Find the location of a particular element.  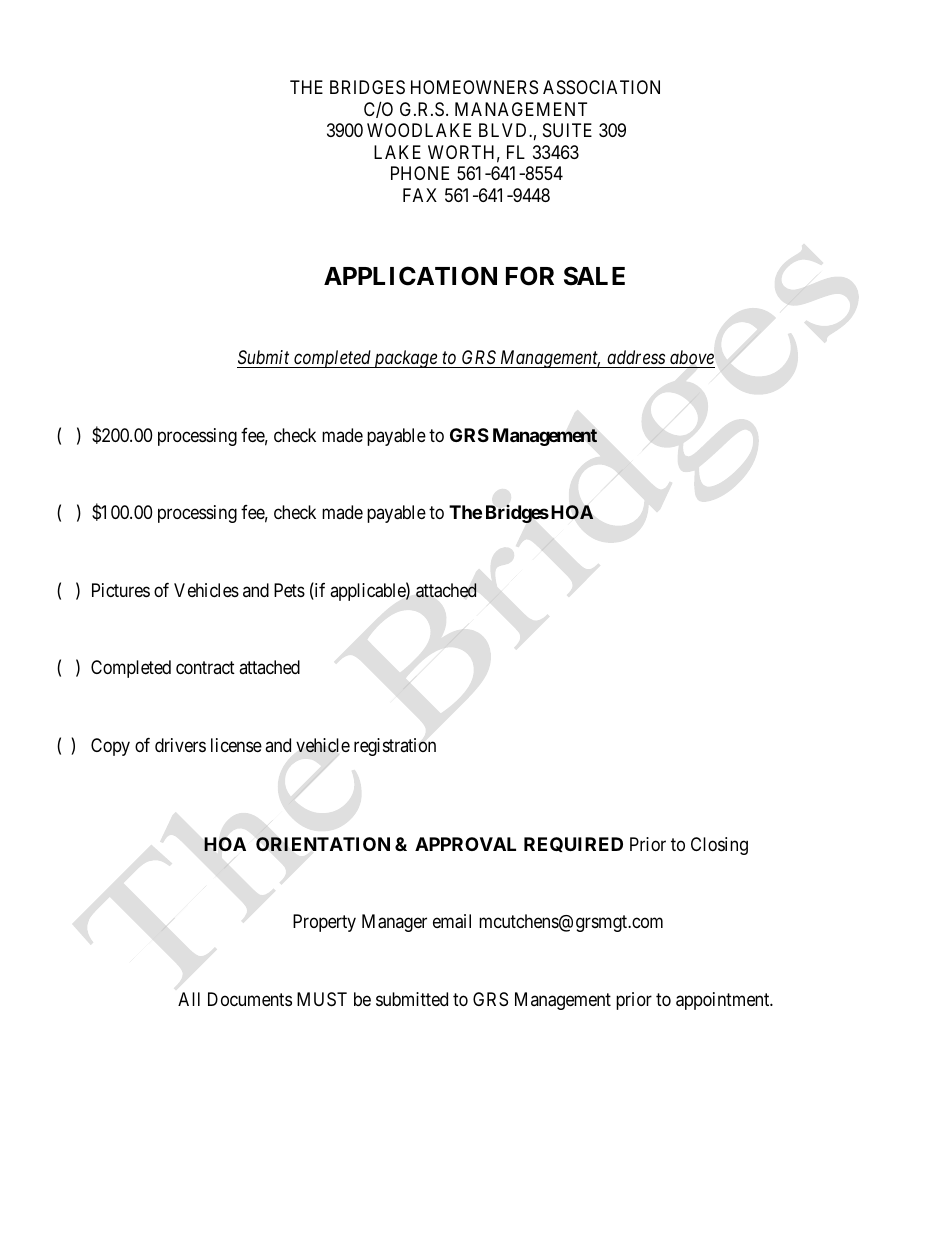

PHONE is located at coordinates (420, 173).
